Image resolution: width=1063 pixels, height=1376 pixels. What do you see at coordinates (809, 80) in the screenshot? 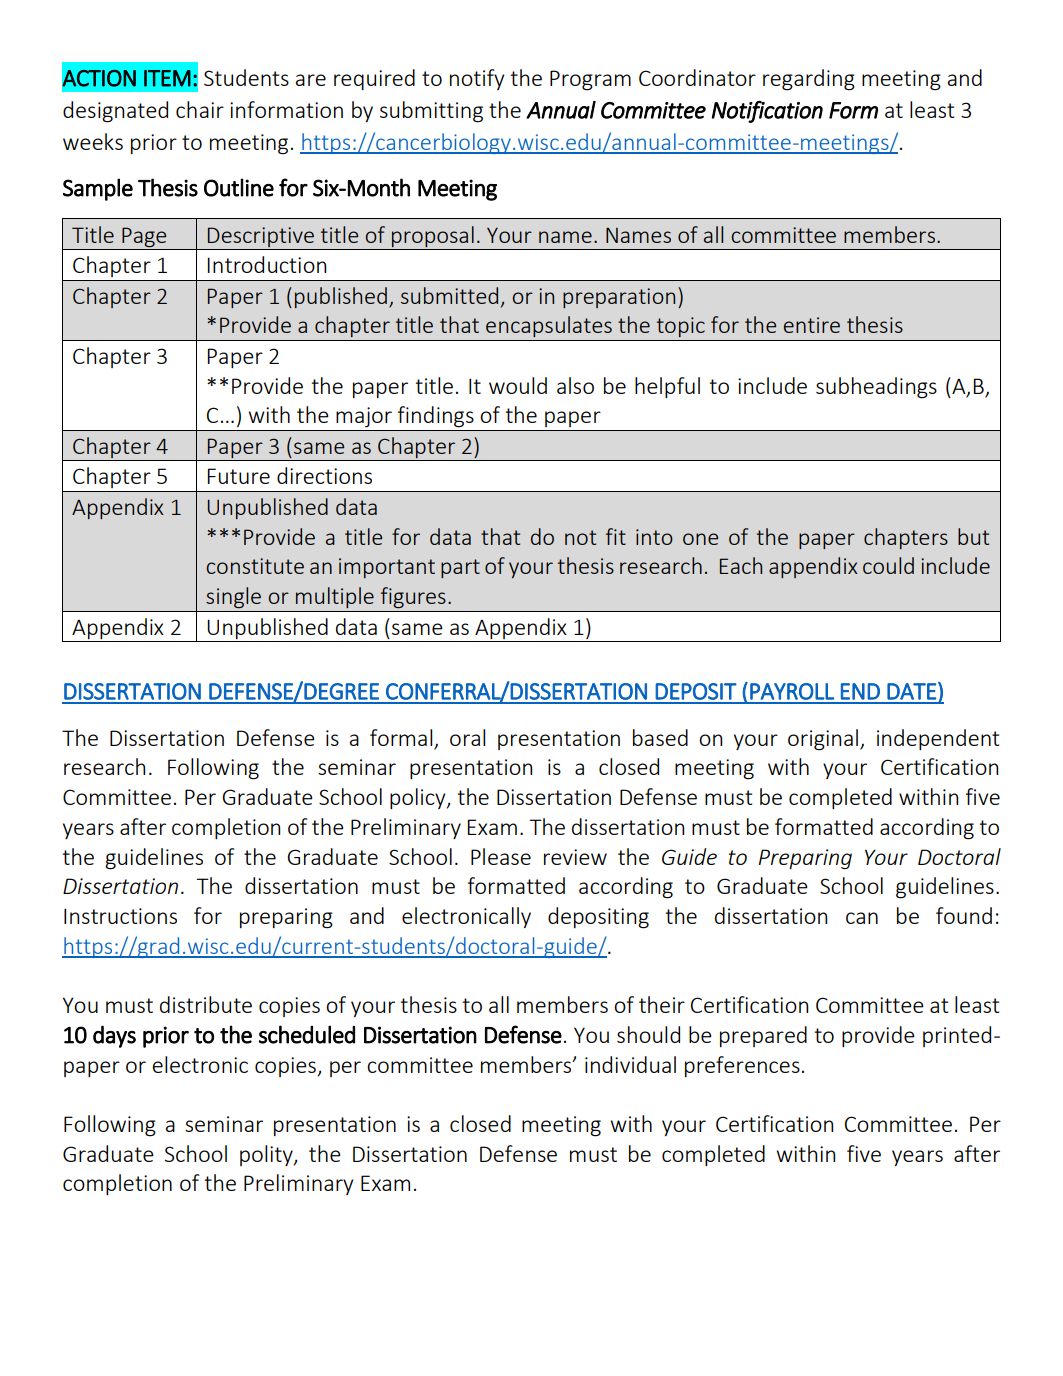
I see `regarding` at bounding box center [809, 80].
